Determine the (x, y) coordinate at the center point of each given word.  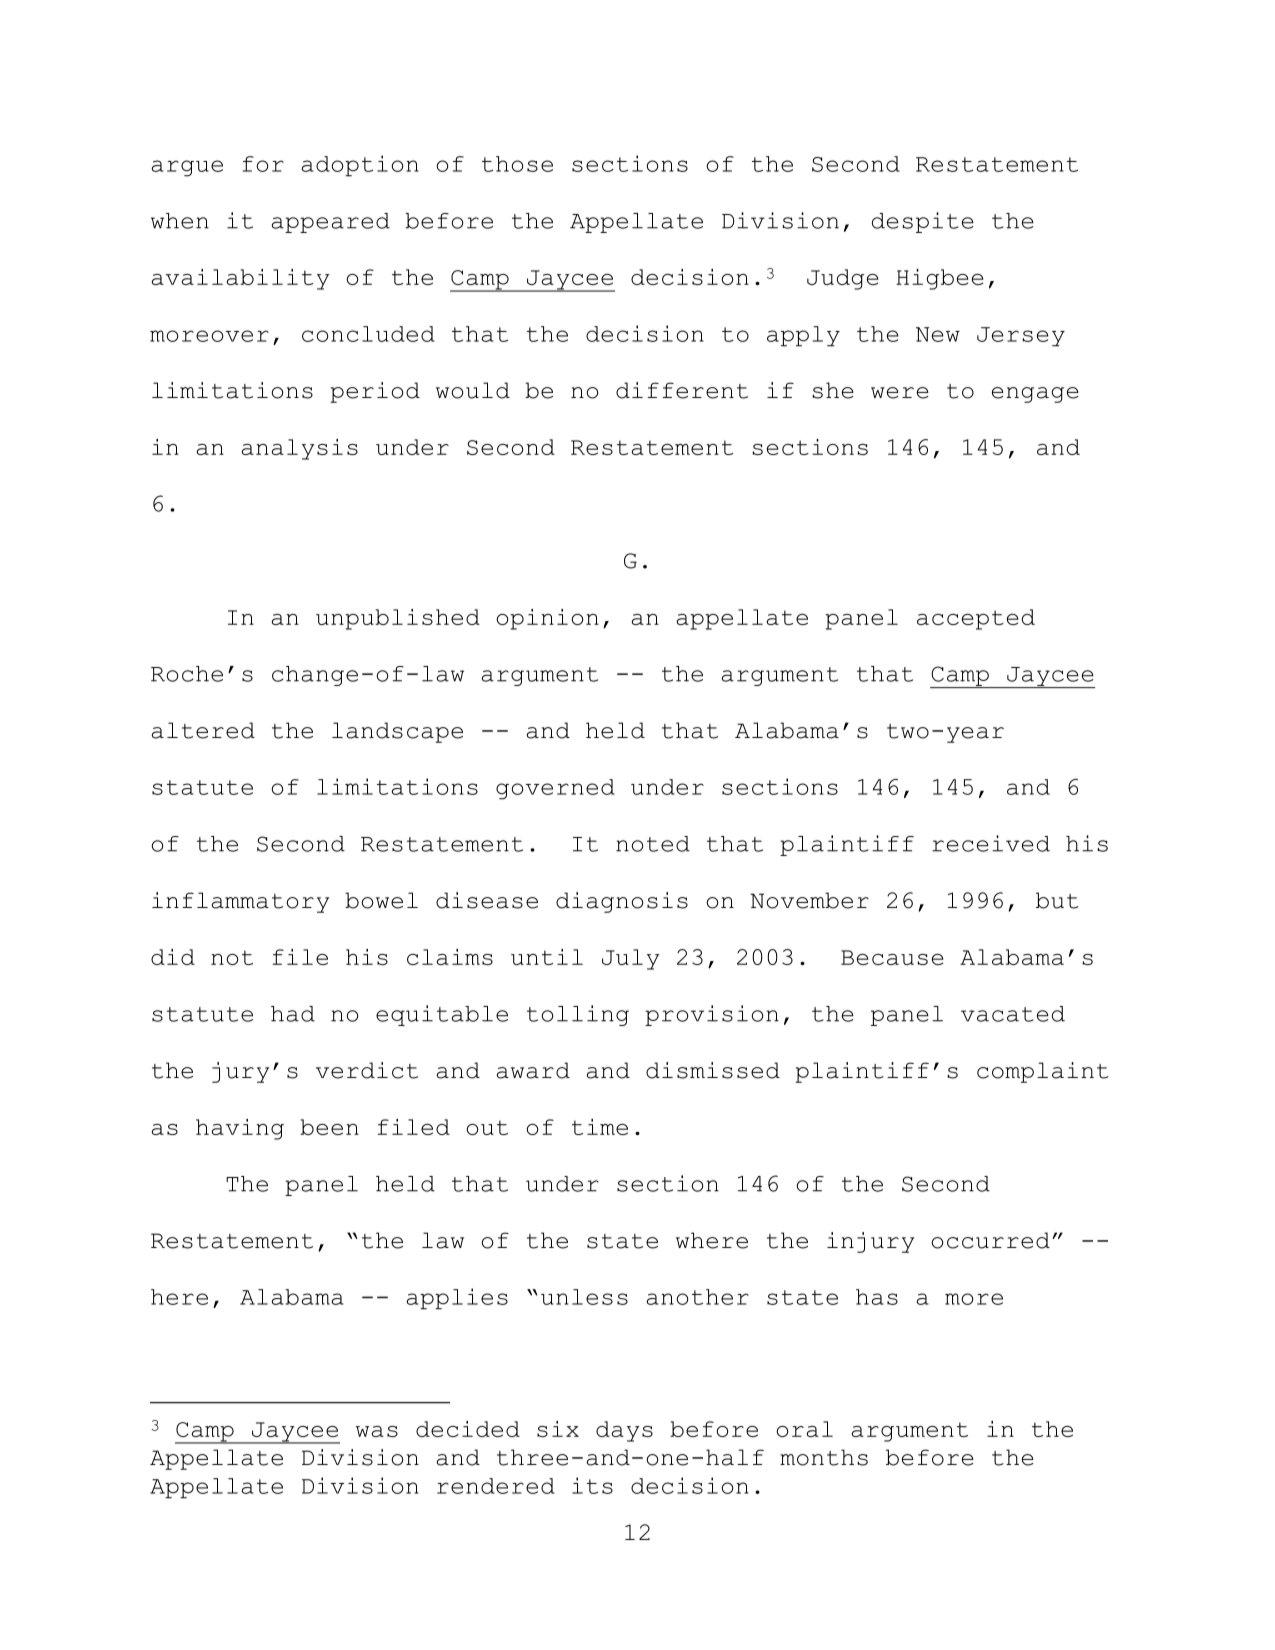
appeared (330, 223)
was (377, 1431)
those (517, 164)
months (824, 1457)
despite (923, 222)
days (624, 1431)
